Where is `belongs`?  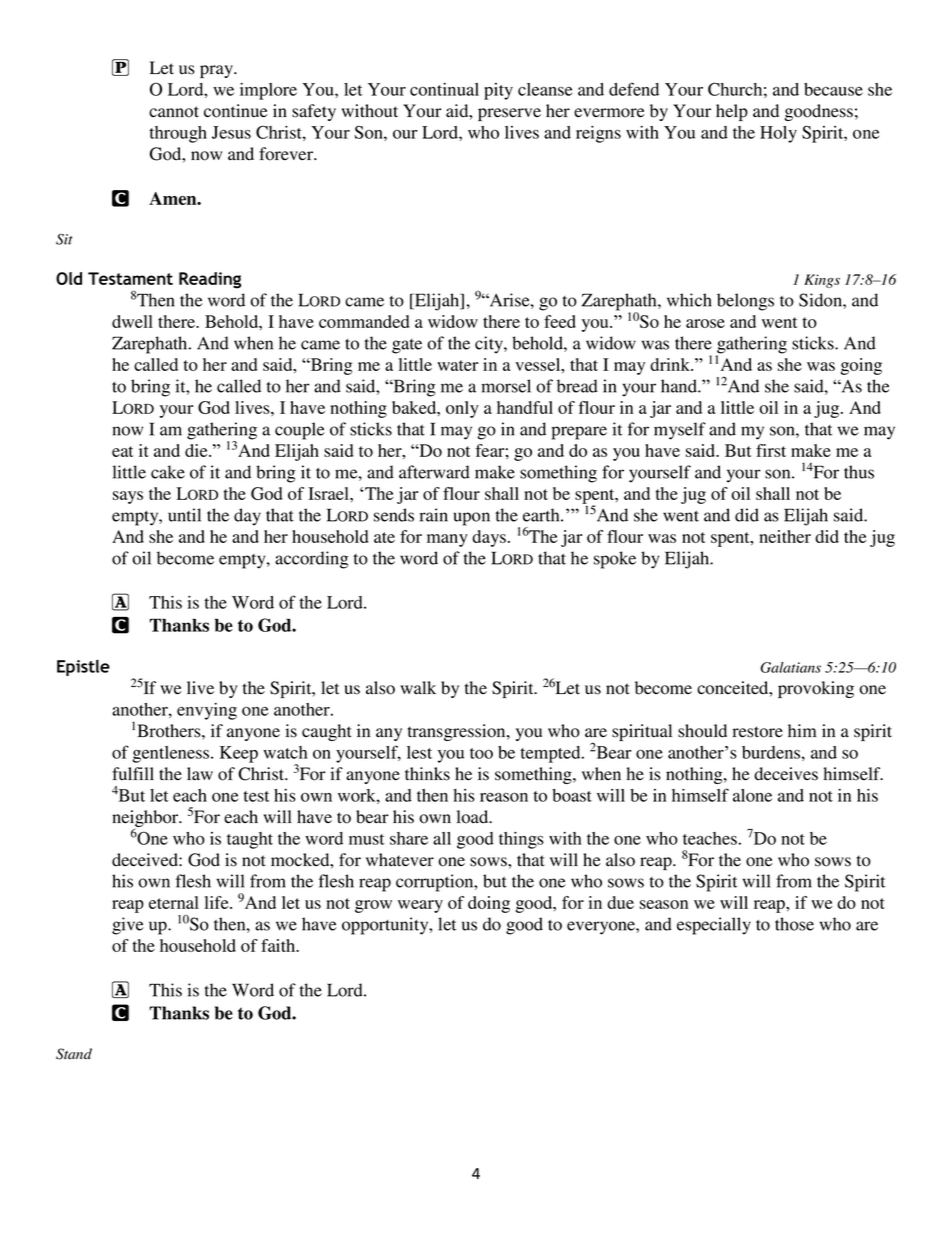
belongs is located at coordinates (745, 302).
